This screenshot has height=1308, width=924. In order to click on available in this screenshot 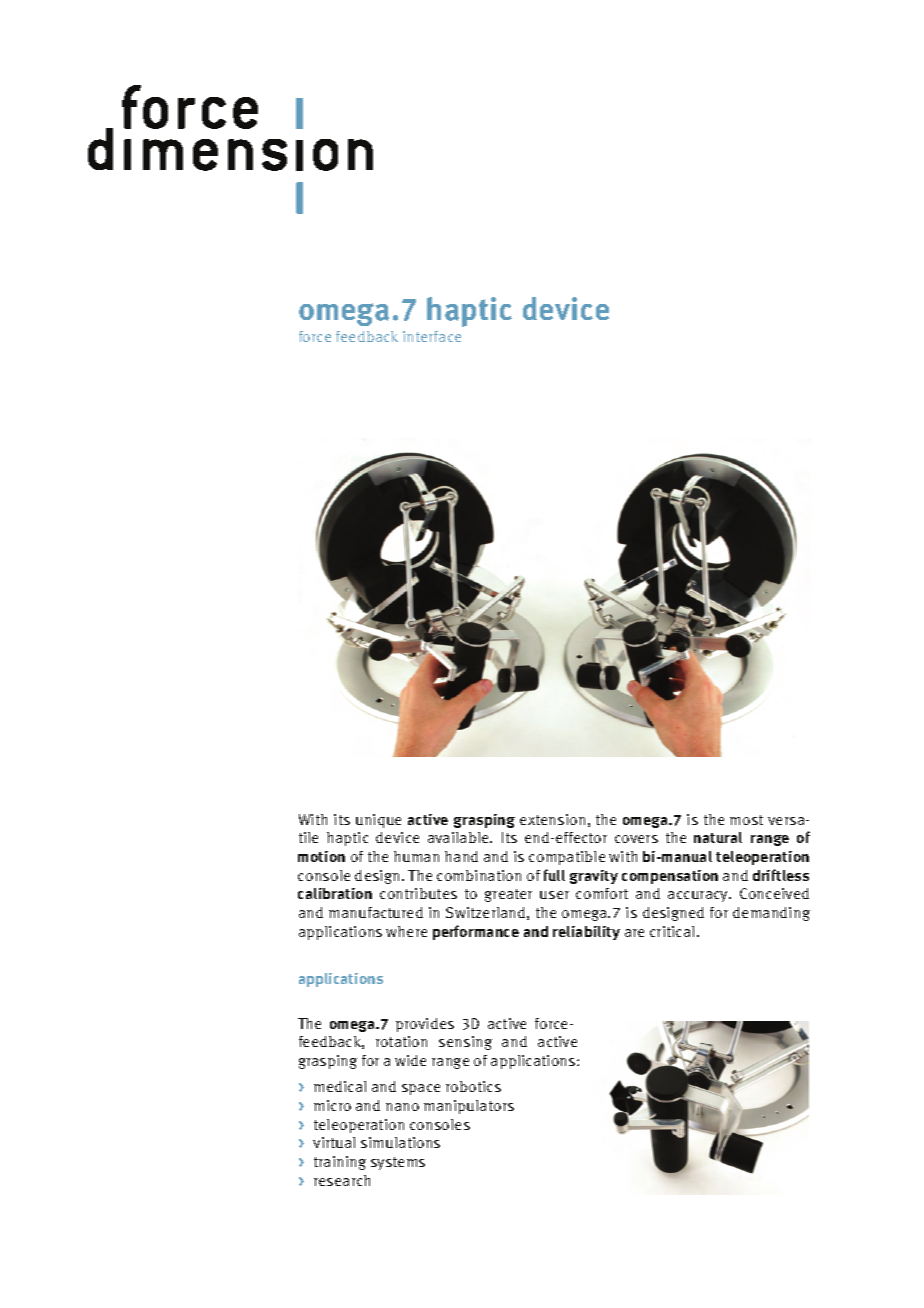, I will do `click(459, 837)`.
